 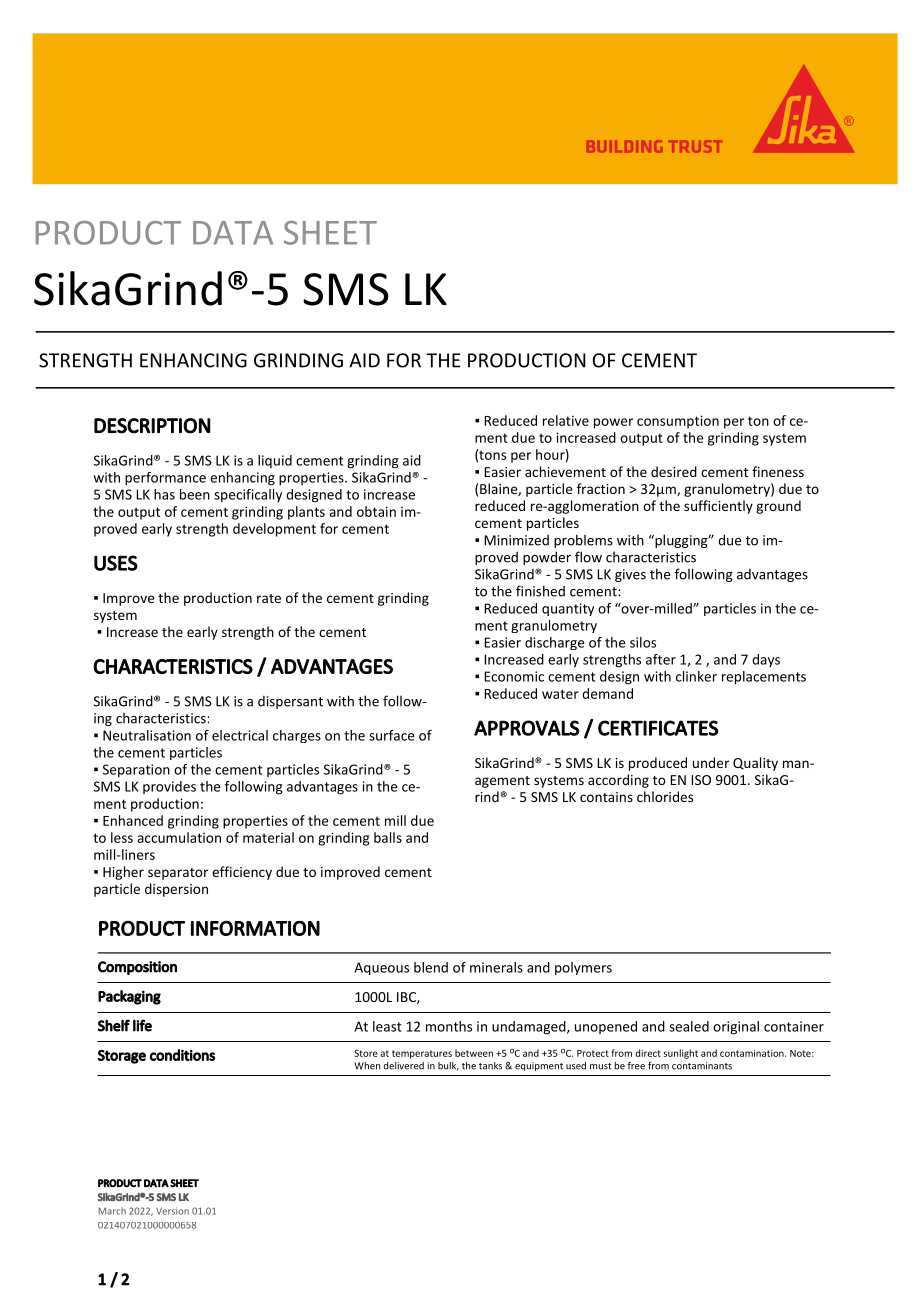 I want to click on Packaging, so click(x=129, y=997).
